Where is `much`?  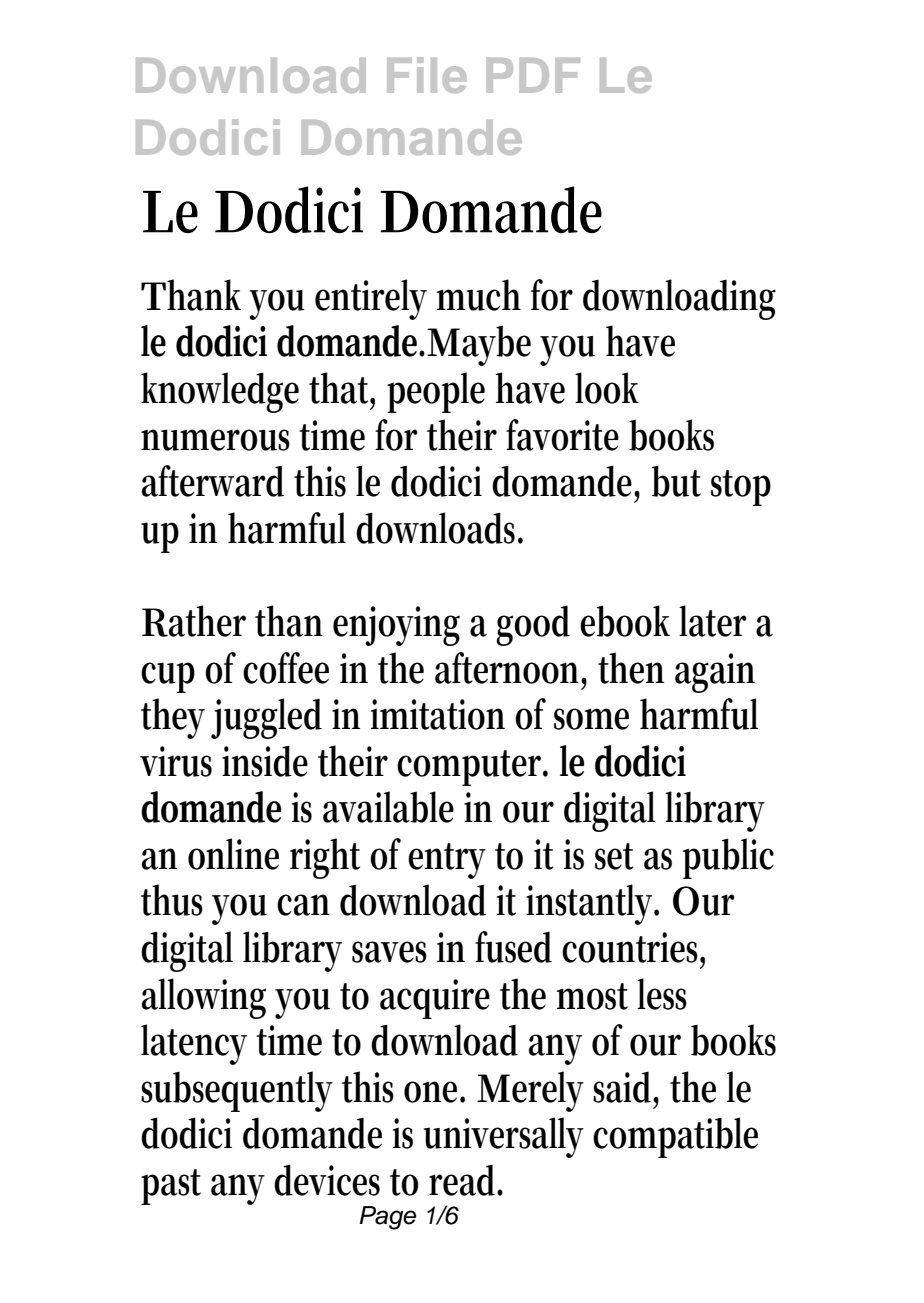
much is located at coordinates (479, 295).
